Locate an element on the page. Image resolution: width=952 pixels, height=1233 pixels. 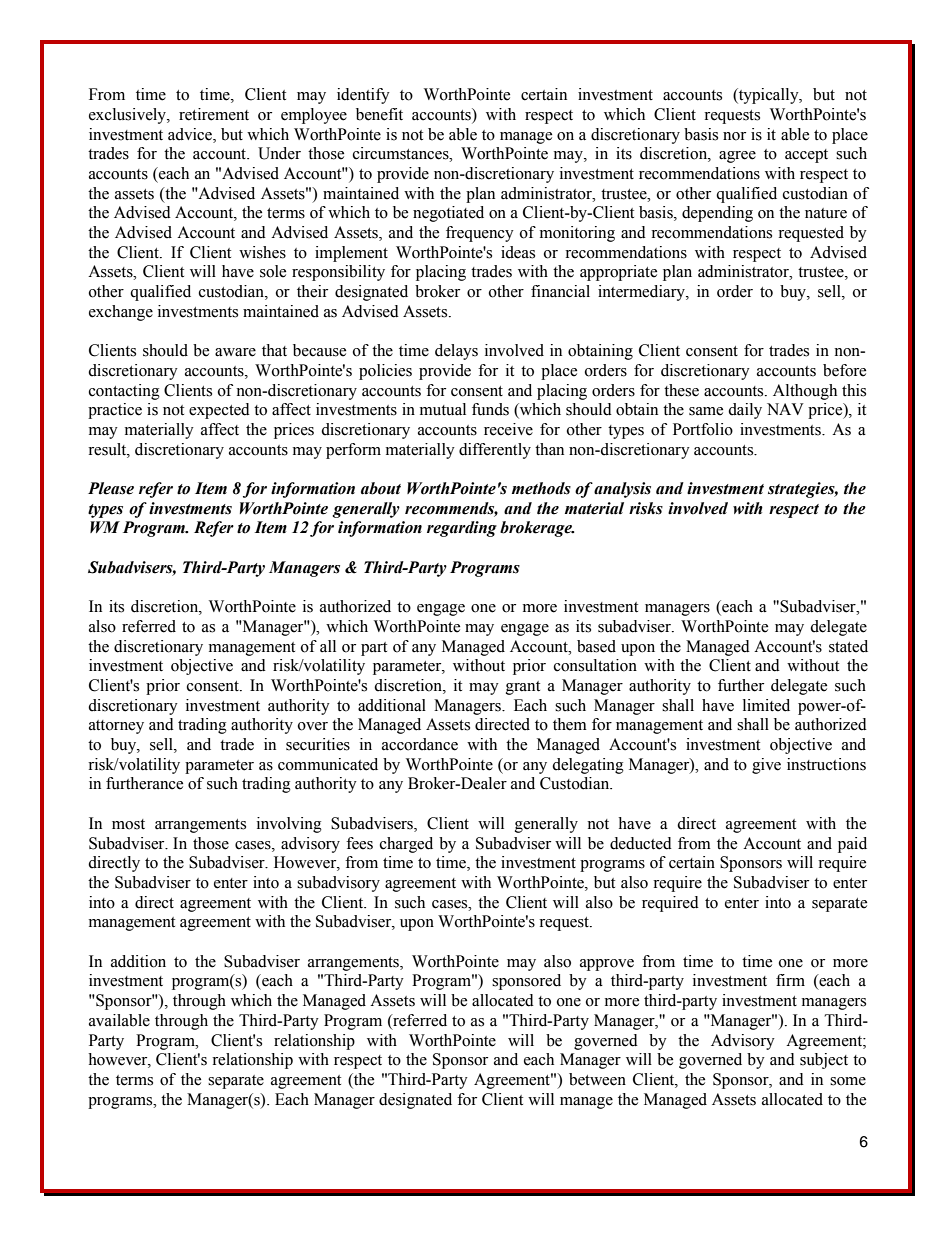
Although is located at coordinates (805, 392).
